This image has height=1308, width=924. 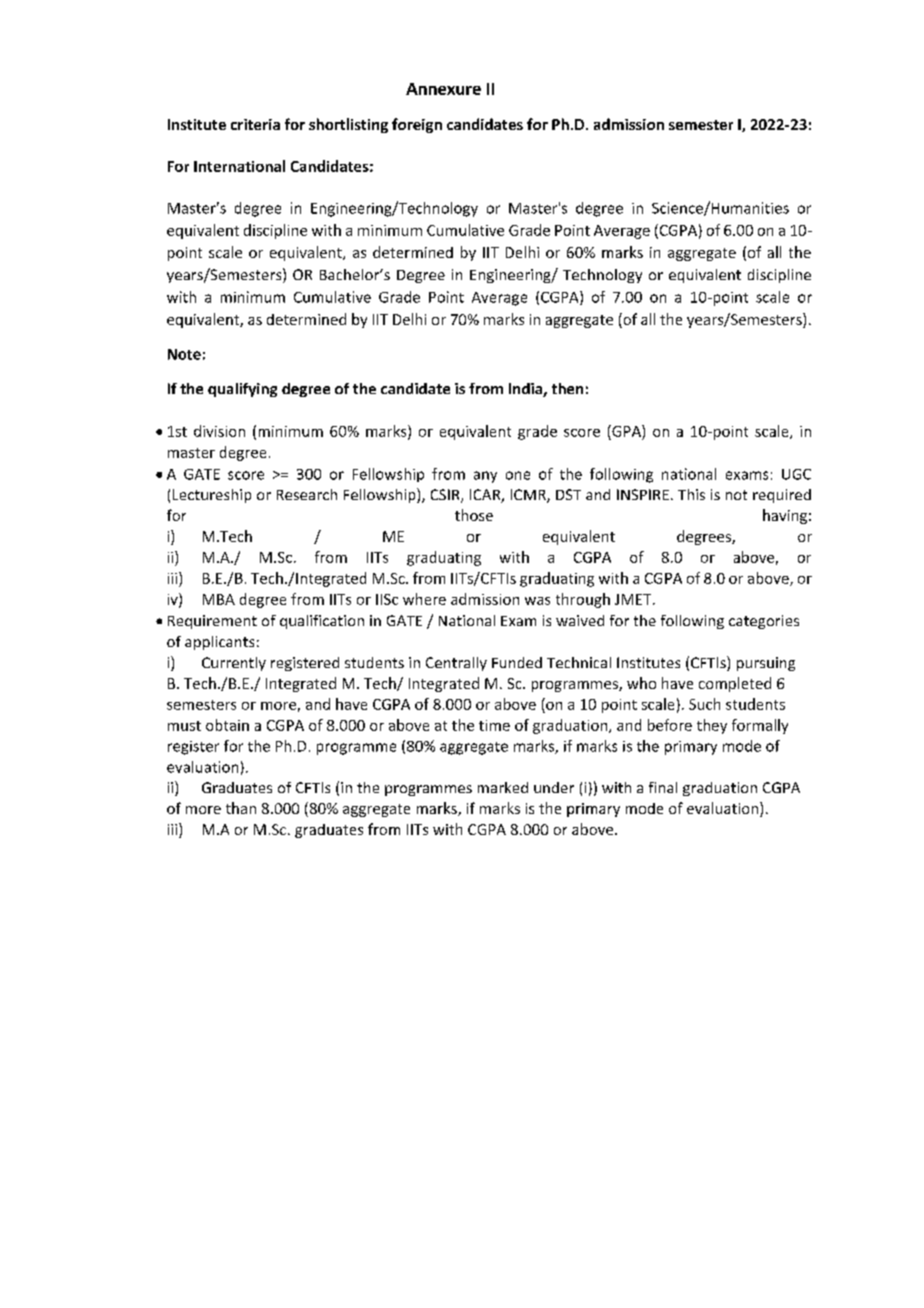 What do you see at coordinates (255, 124) in the image?
I see `criteria` at bounding box center [255, 124].
